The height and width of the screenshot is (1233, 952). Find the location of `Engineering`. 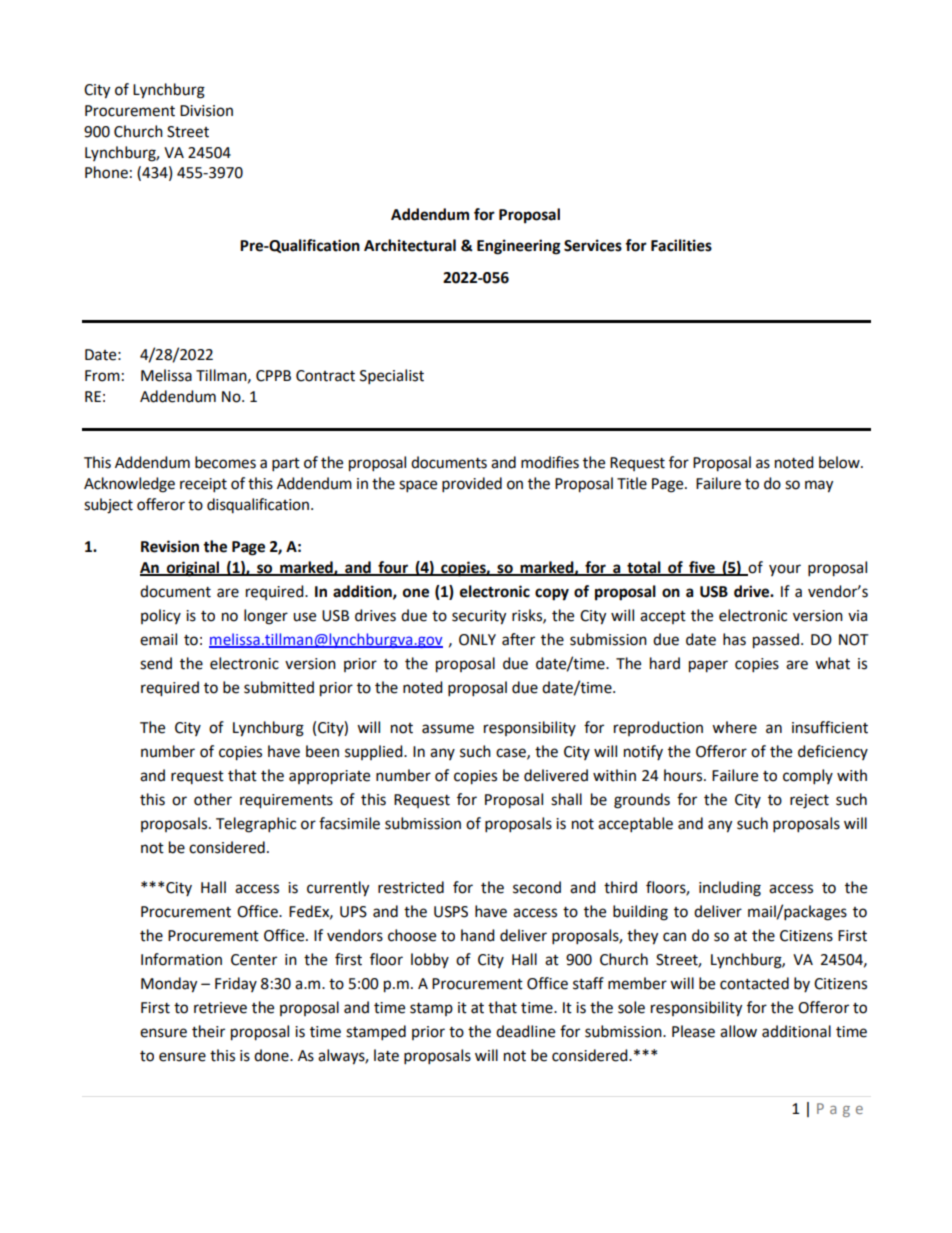

Engineering is located at coordinates (519, 247).
